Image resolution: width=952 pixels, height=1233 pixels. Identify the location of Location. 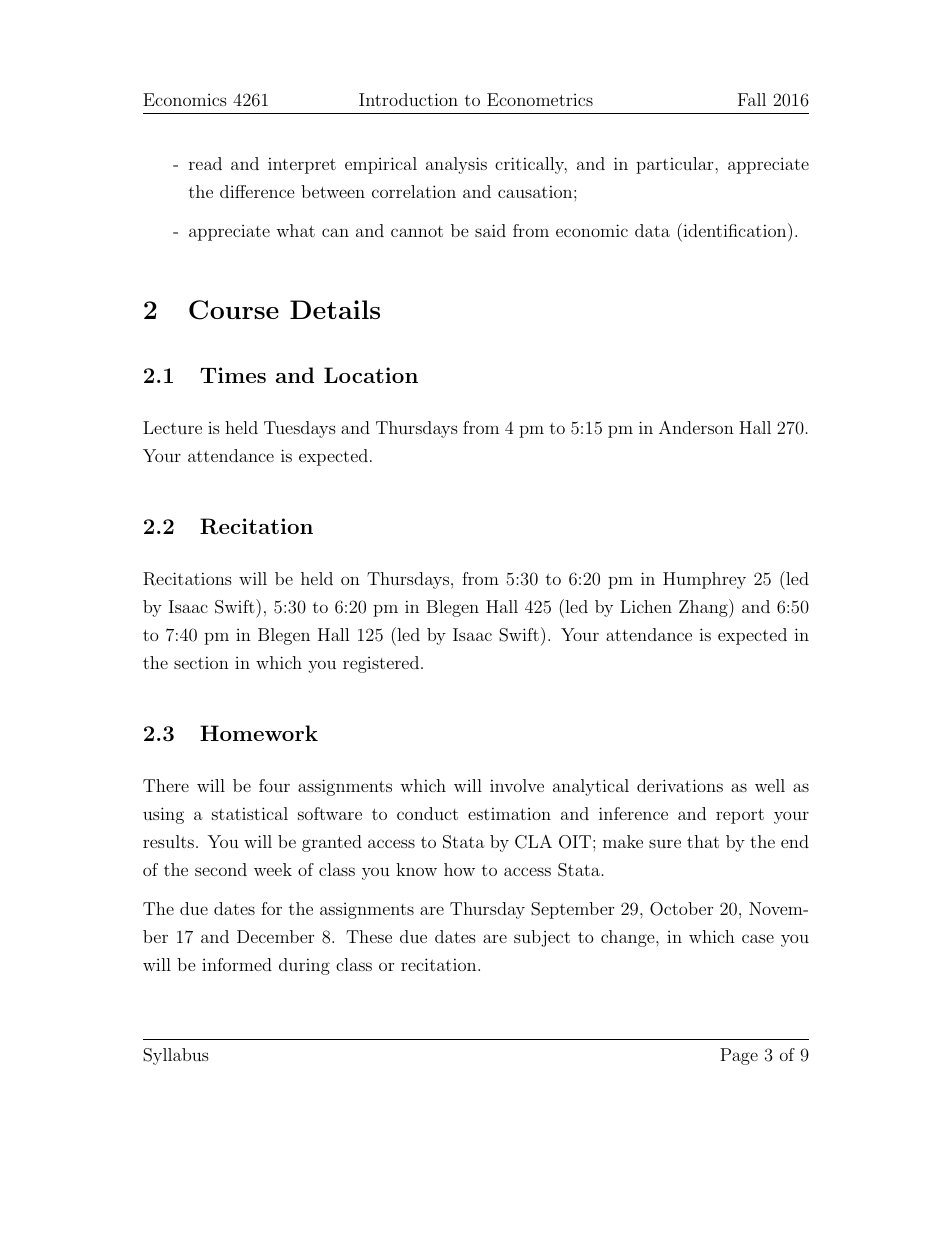
(371, 375).
